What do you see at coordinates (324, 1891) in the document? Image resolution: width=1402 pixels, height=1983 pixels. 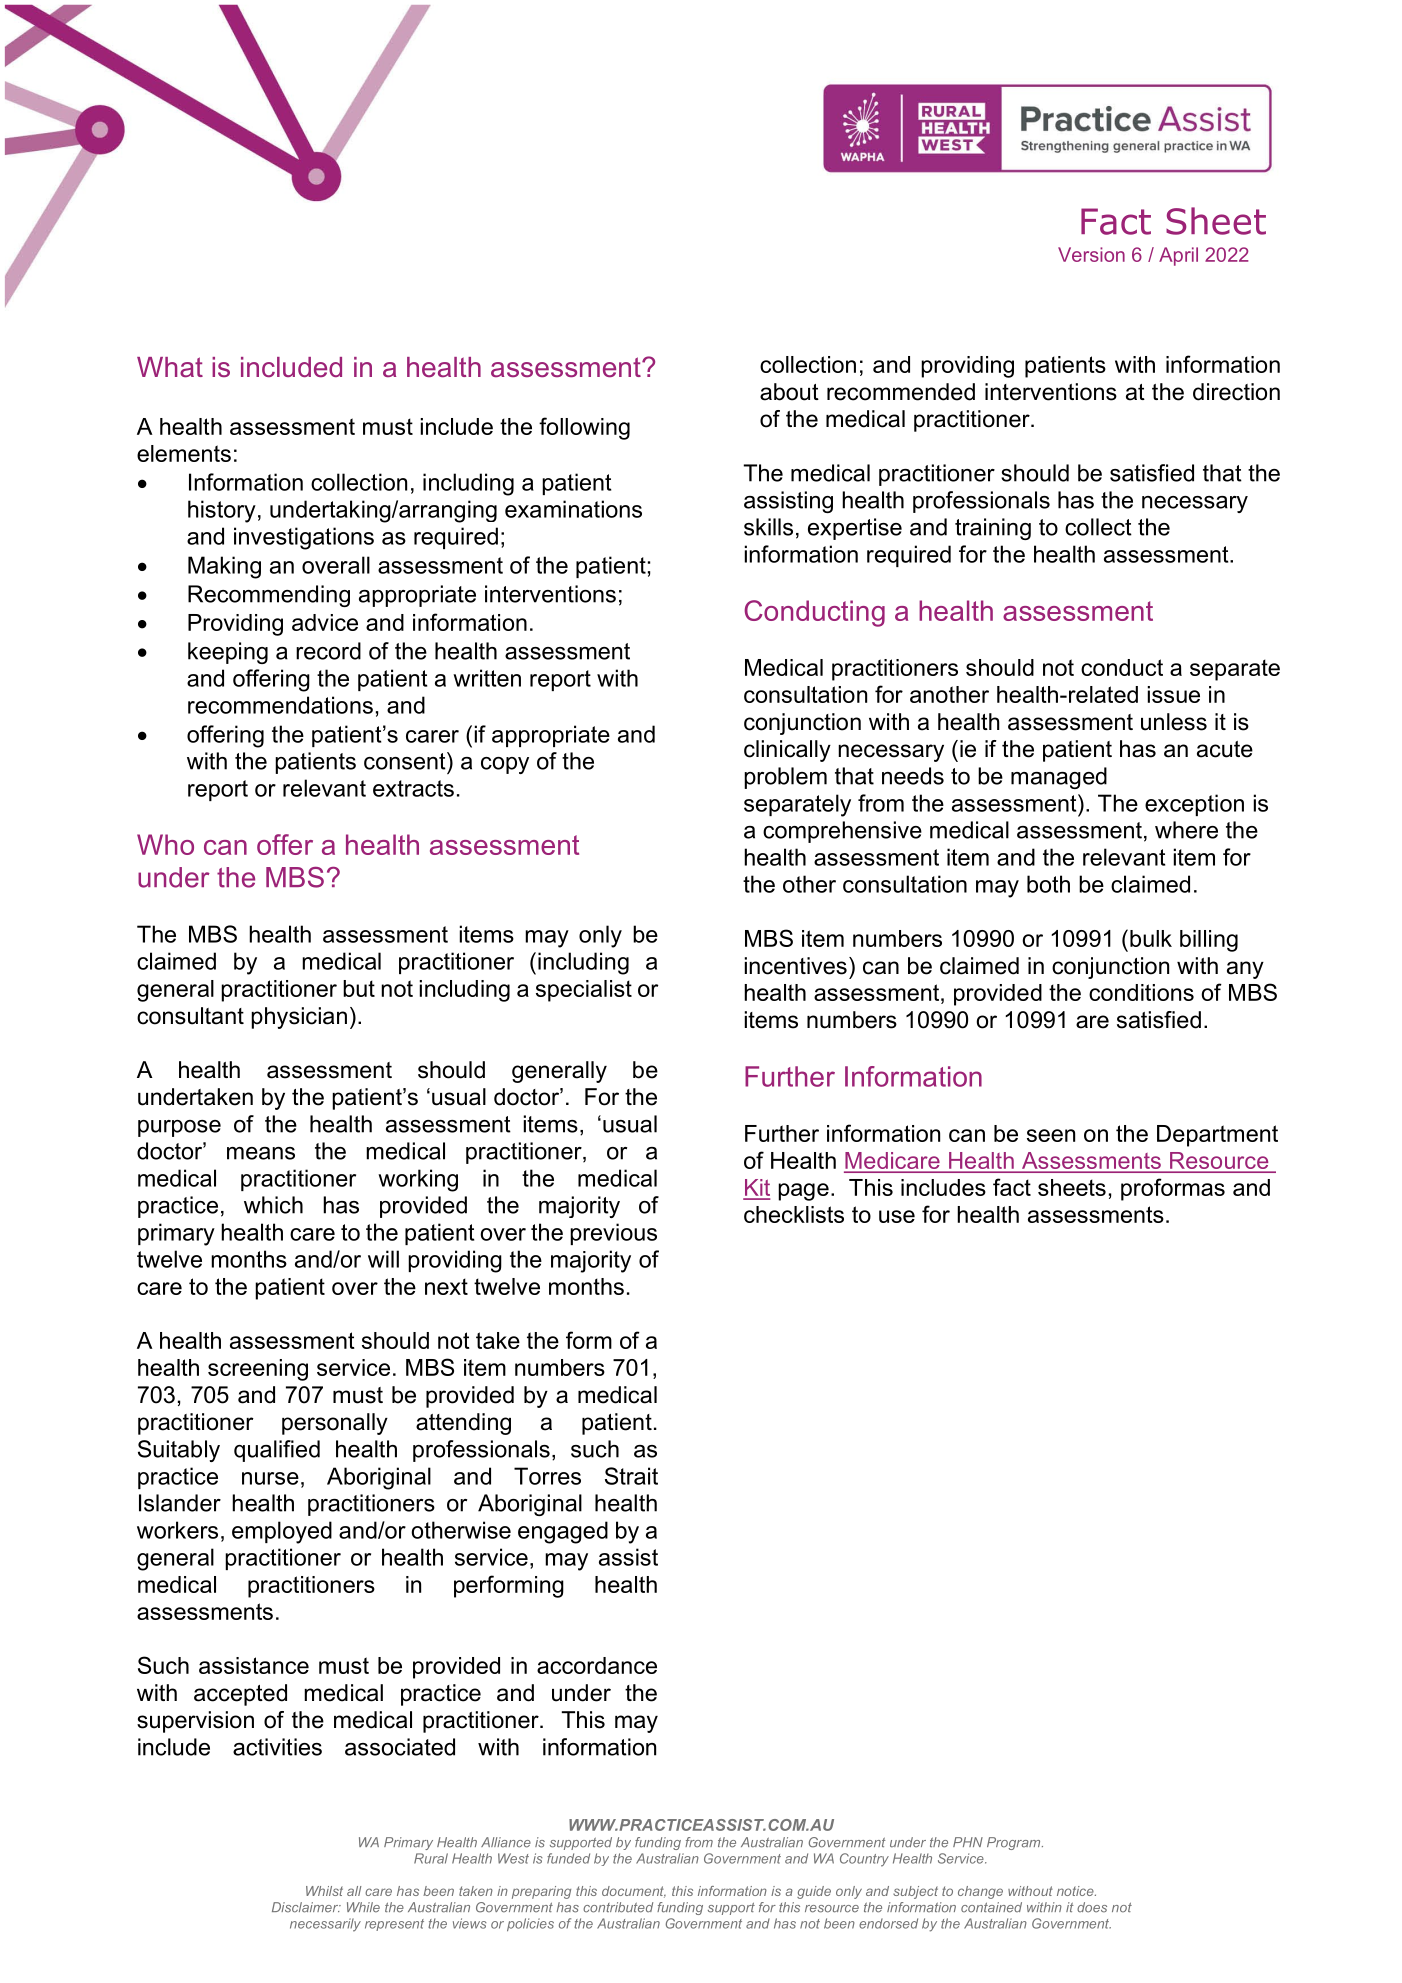 I see `Whilst` at bounding box center [324, 1891].
